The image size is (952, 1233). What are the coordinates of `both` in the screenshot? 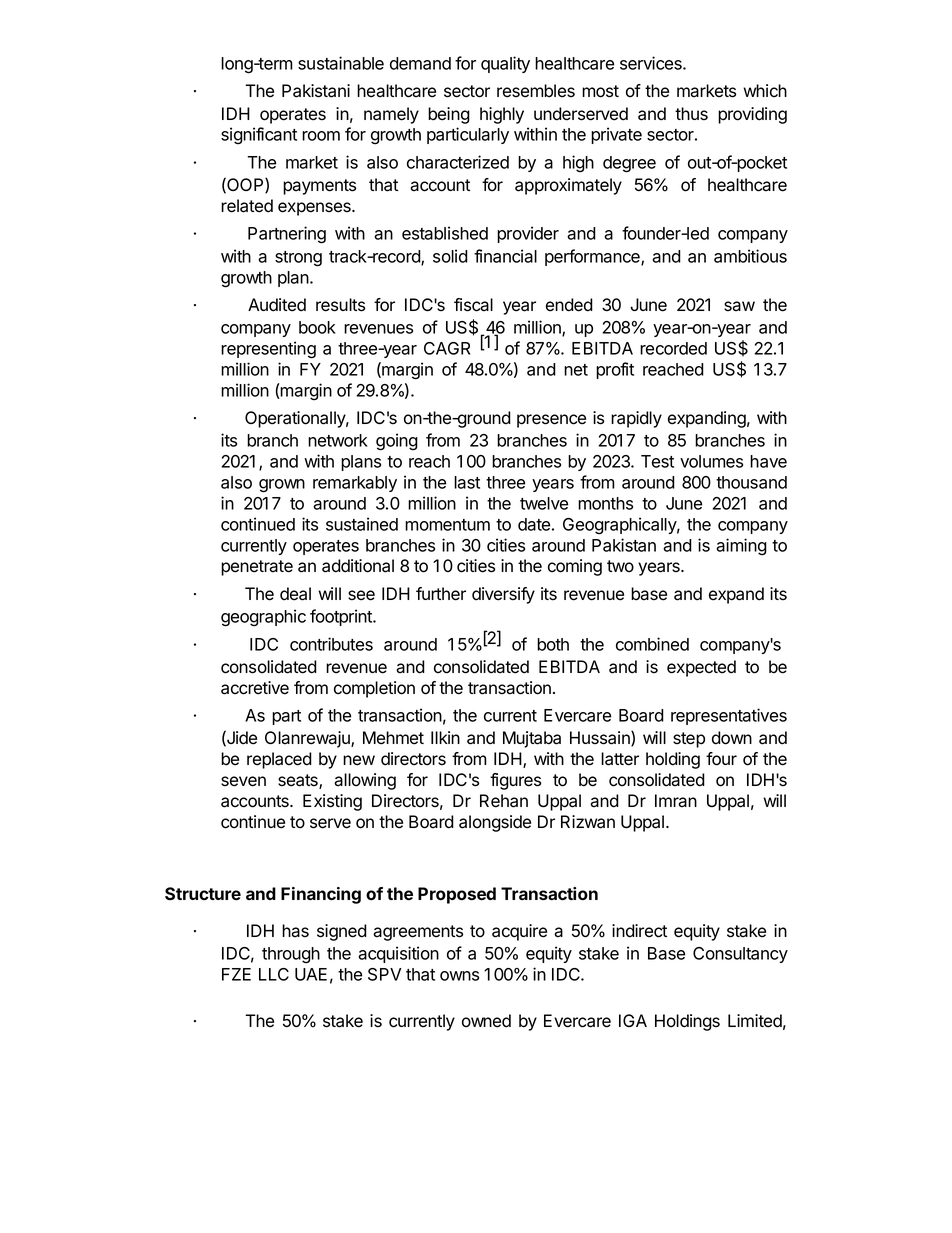 It's located at (553, 644).
